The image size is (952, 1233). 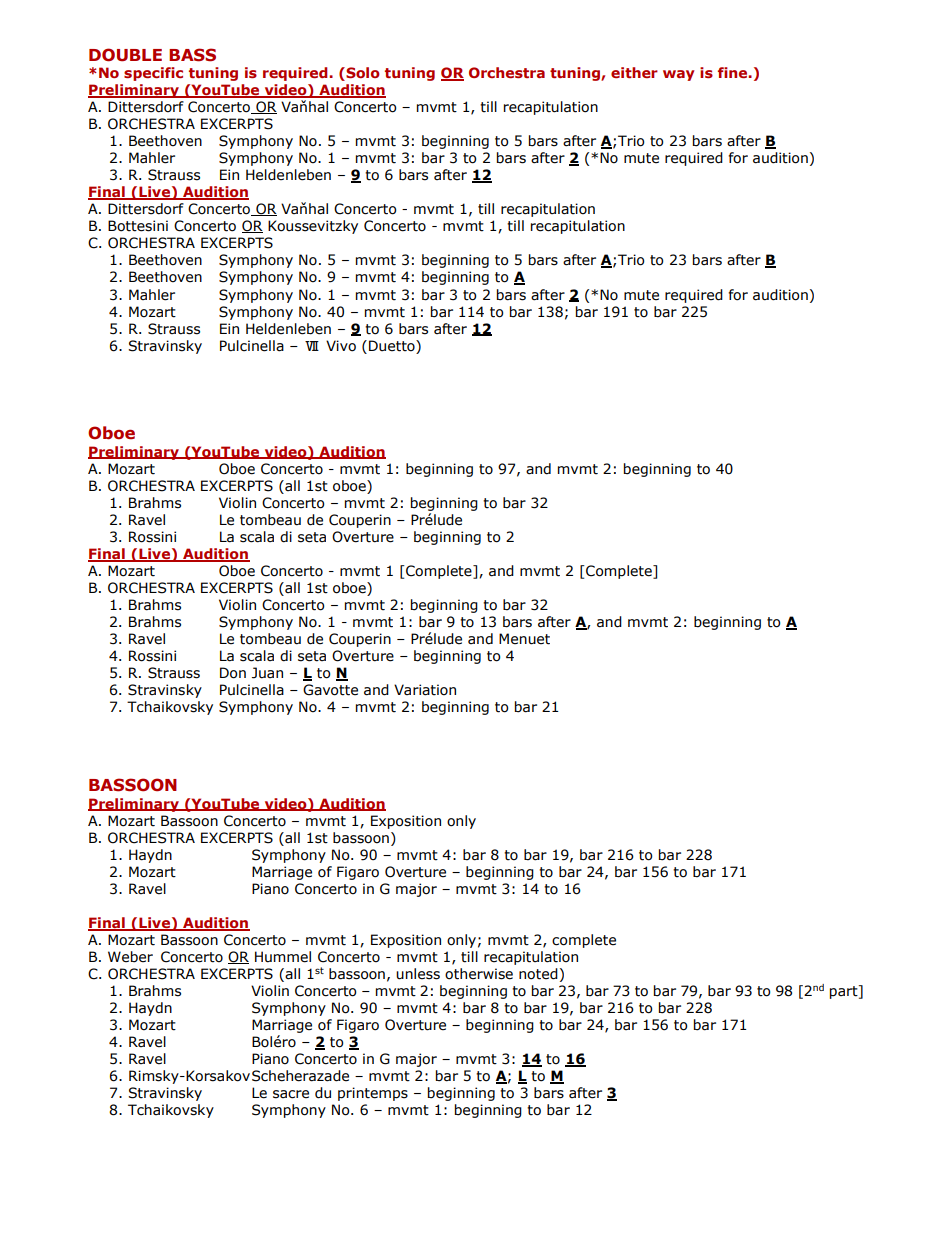 I want to click on Don, so click(x=233, y=673).
